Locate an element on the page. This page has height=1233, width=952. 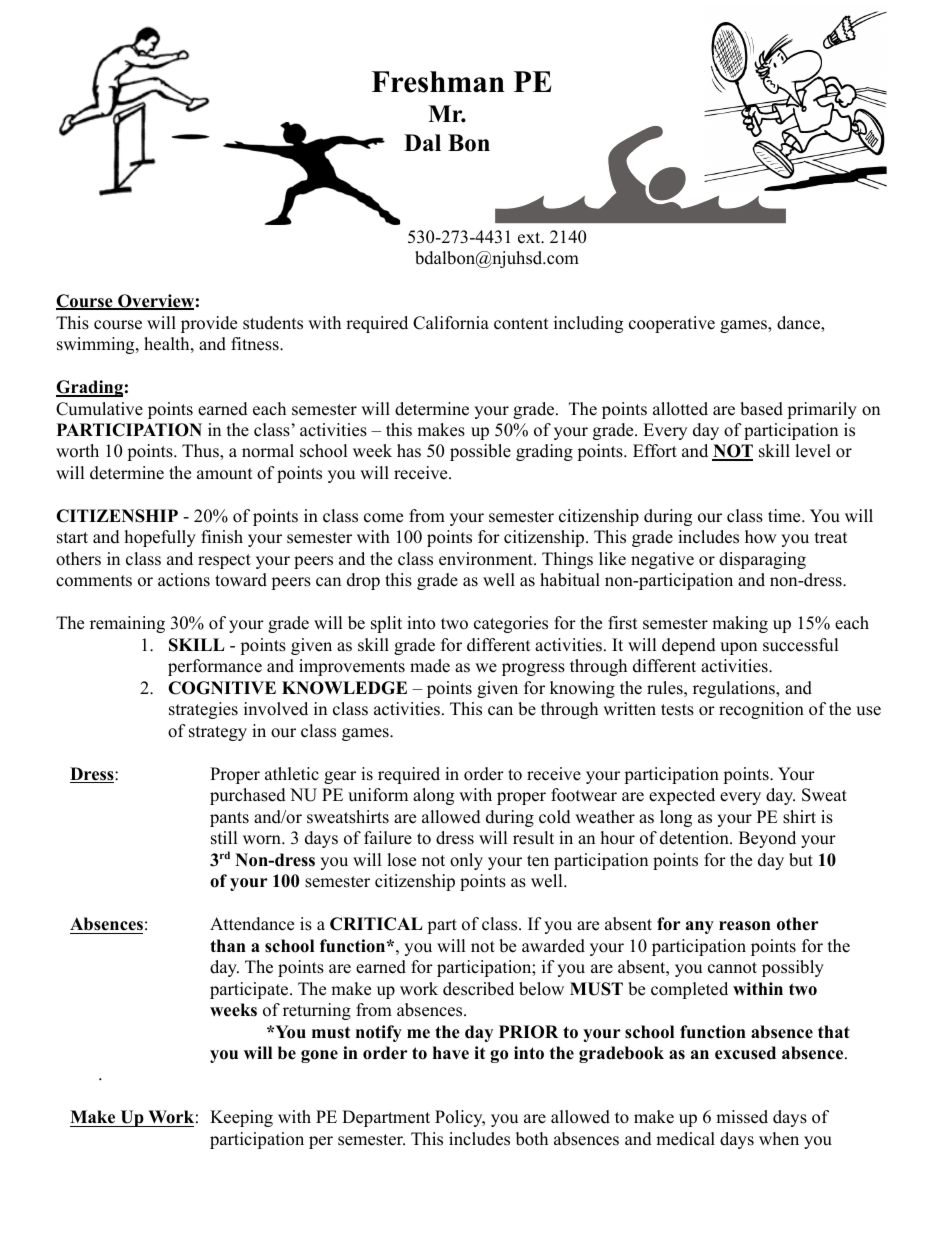
categories is located at coordinates (511, 624).
